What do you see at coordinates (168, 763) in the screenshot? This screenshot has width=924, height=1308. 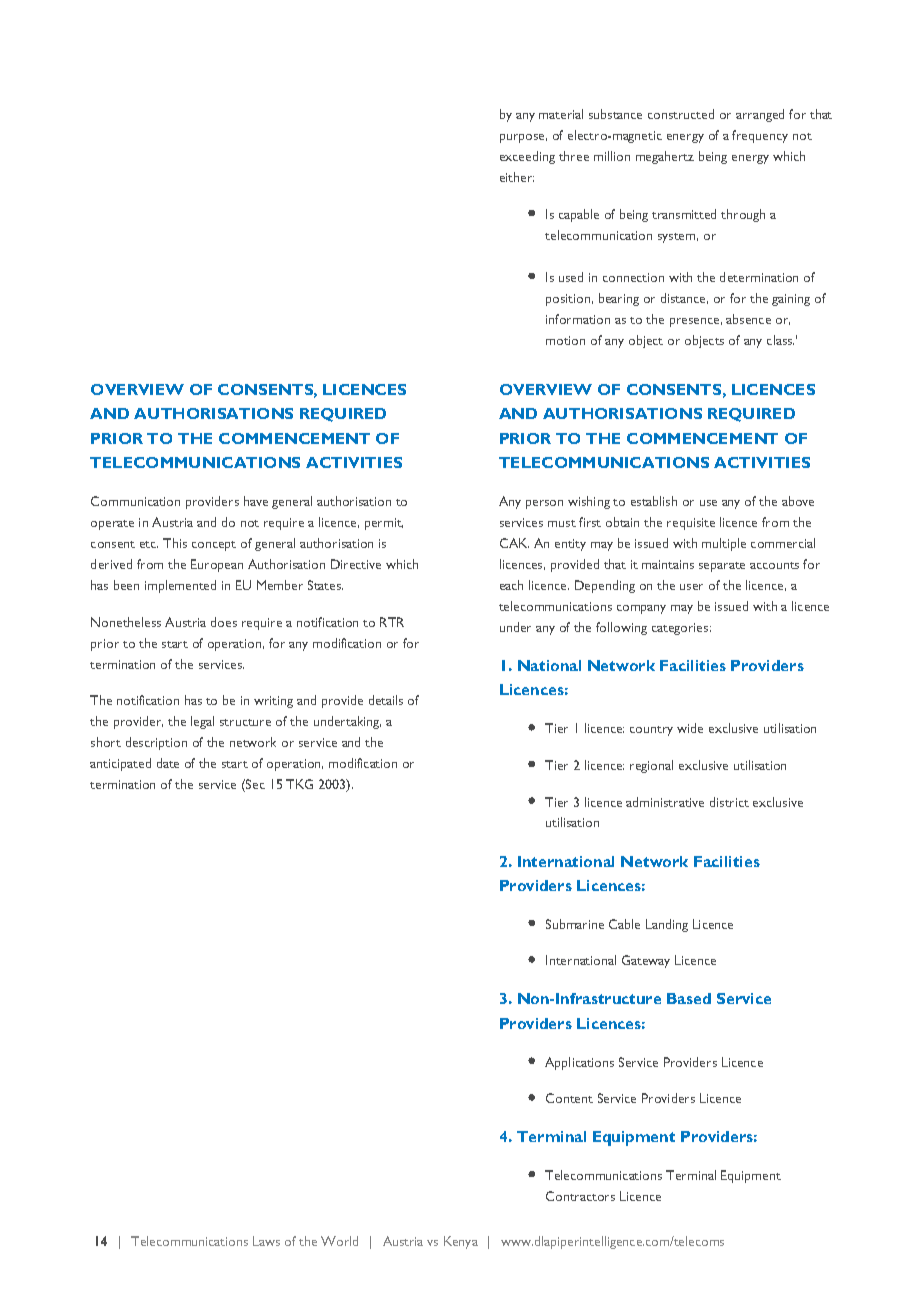 I see `date` at bounding box center [168, 763].
